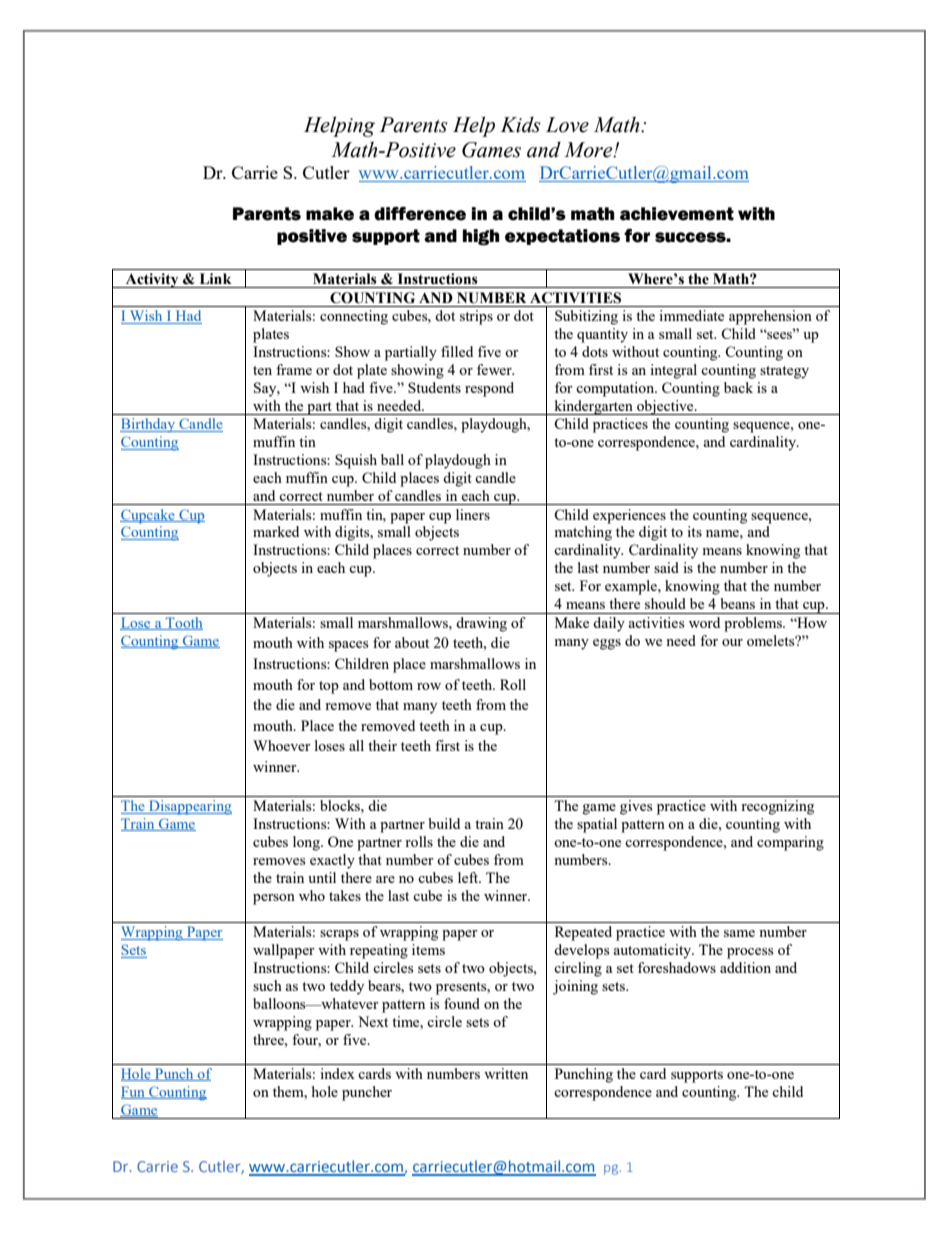  I want to click on marked, so click(276, 531).
